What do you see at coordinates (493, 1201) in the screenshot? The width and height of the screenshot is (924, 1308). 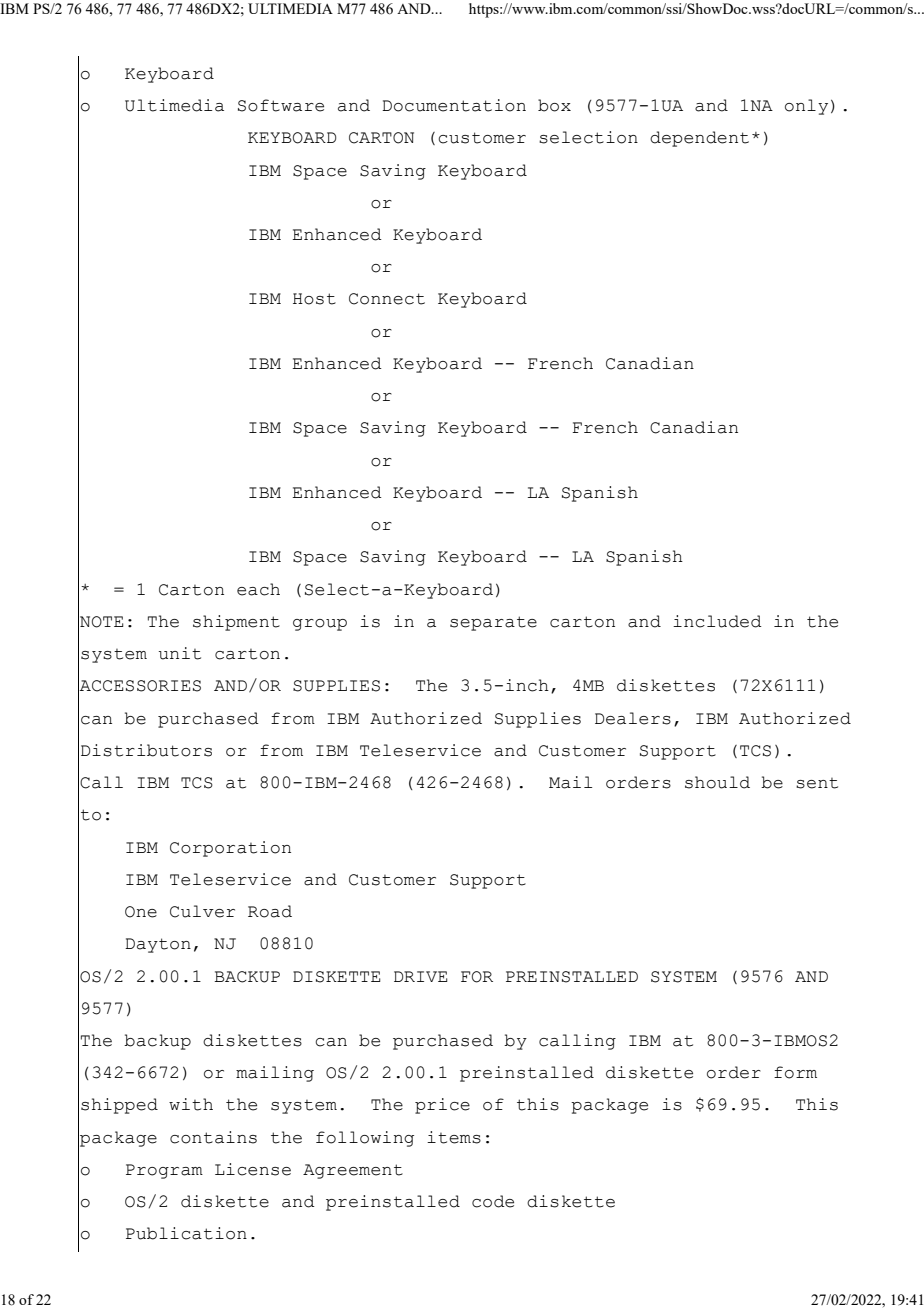 I see `code` at bounding box center [493, 1201].
